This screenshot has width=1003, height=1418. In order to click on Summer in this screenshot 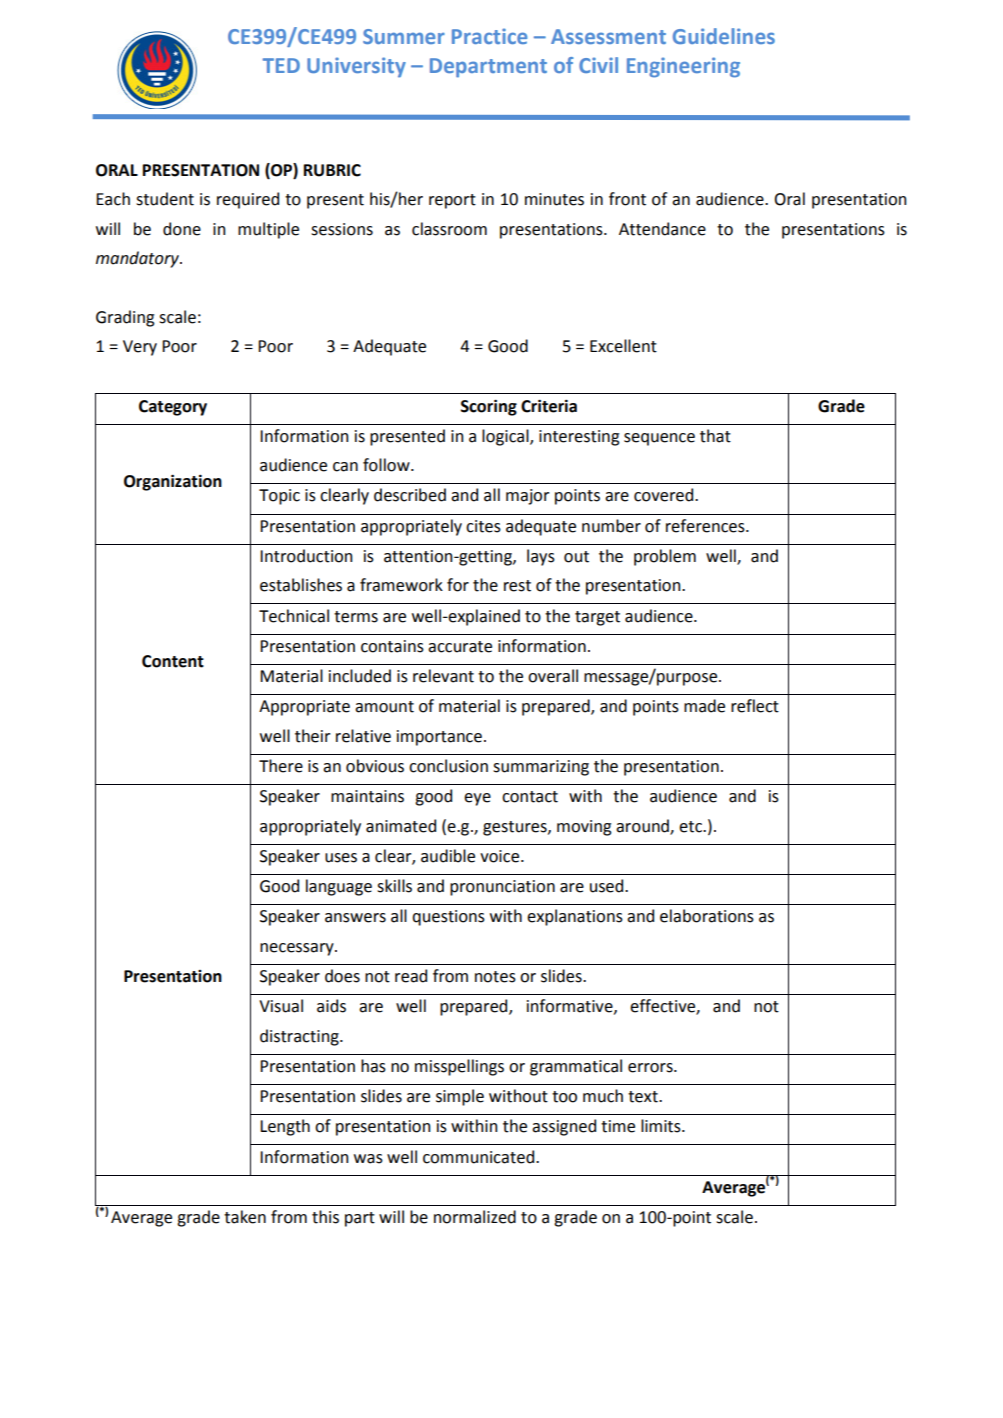, I will do `click(404, 36)`.
